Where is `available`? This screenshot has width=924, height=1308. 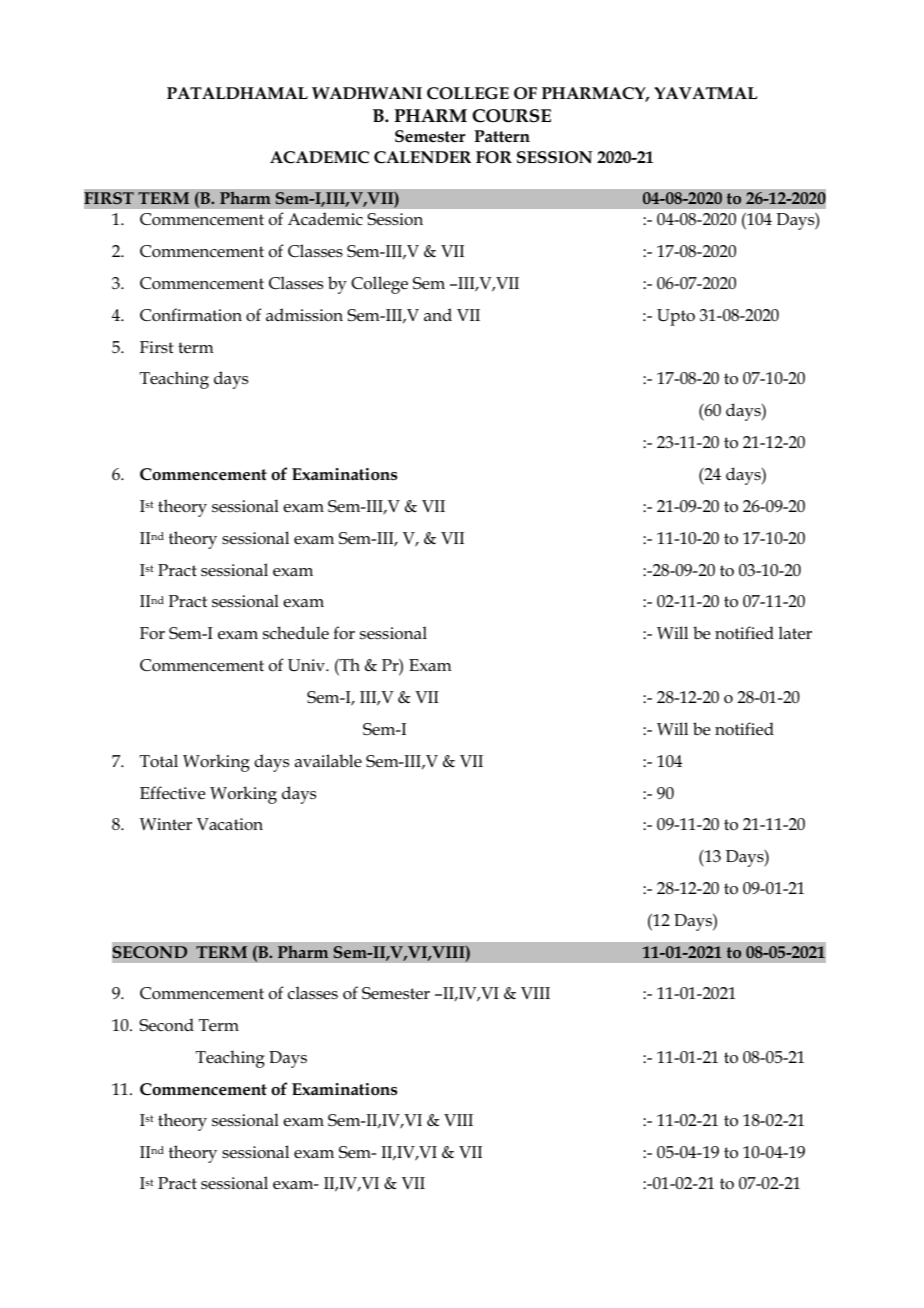
available is located at coordinates (328, 760).
